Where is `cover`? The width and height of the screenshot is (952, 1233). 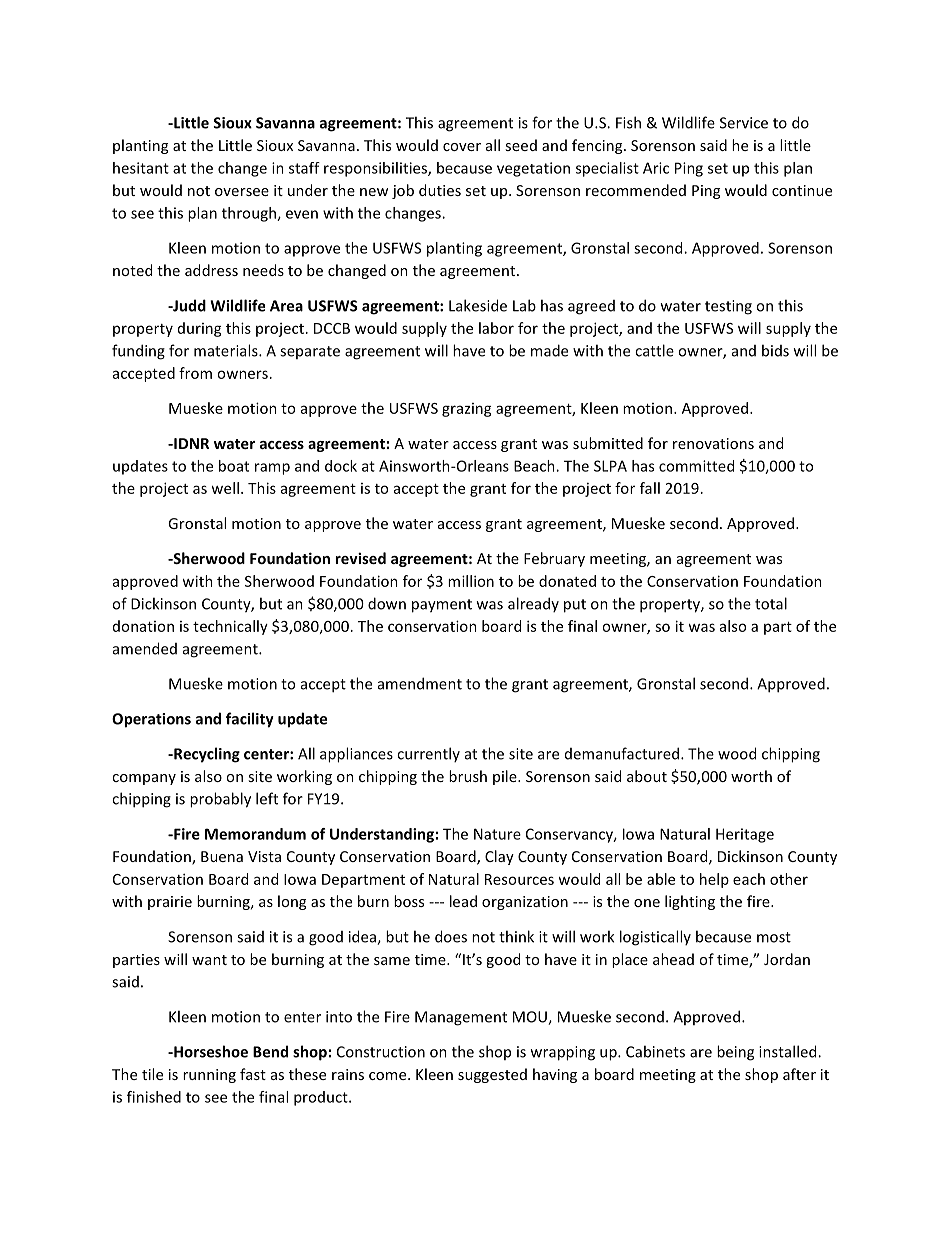 cover is located at coordinates (462, 147).
